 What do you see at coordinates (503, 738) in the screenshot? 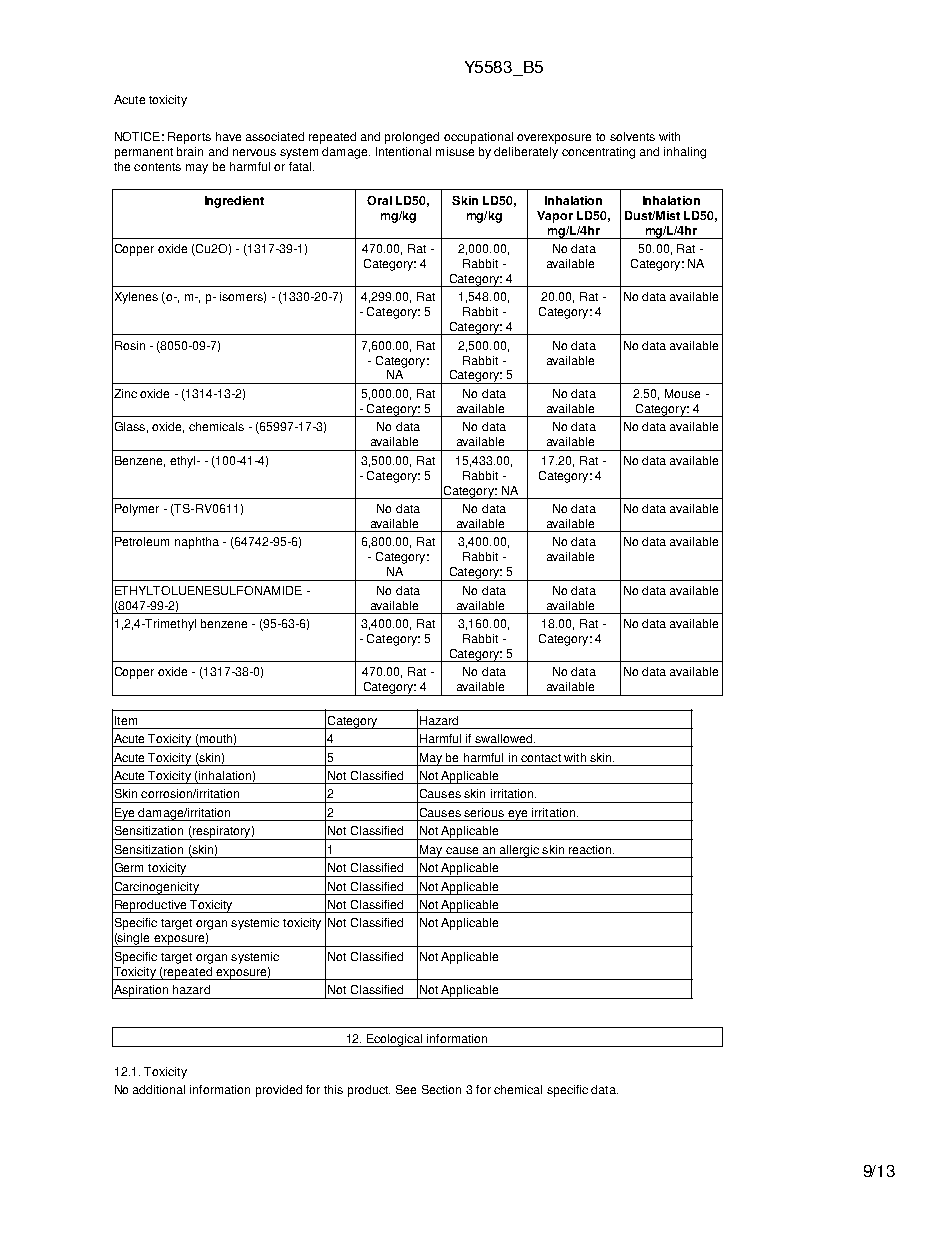
I see `swallowed` at bounding box center [503, 738].
